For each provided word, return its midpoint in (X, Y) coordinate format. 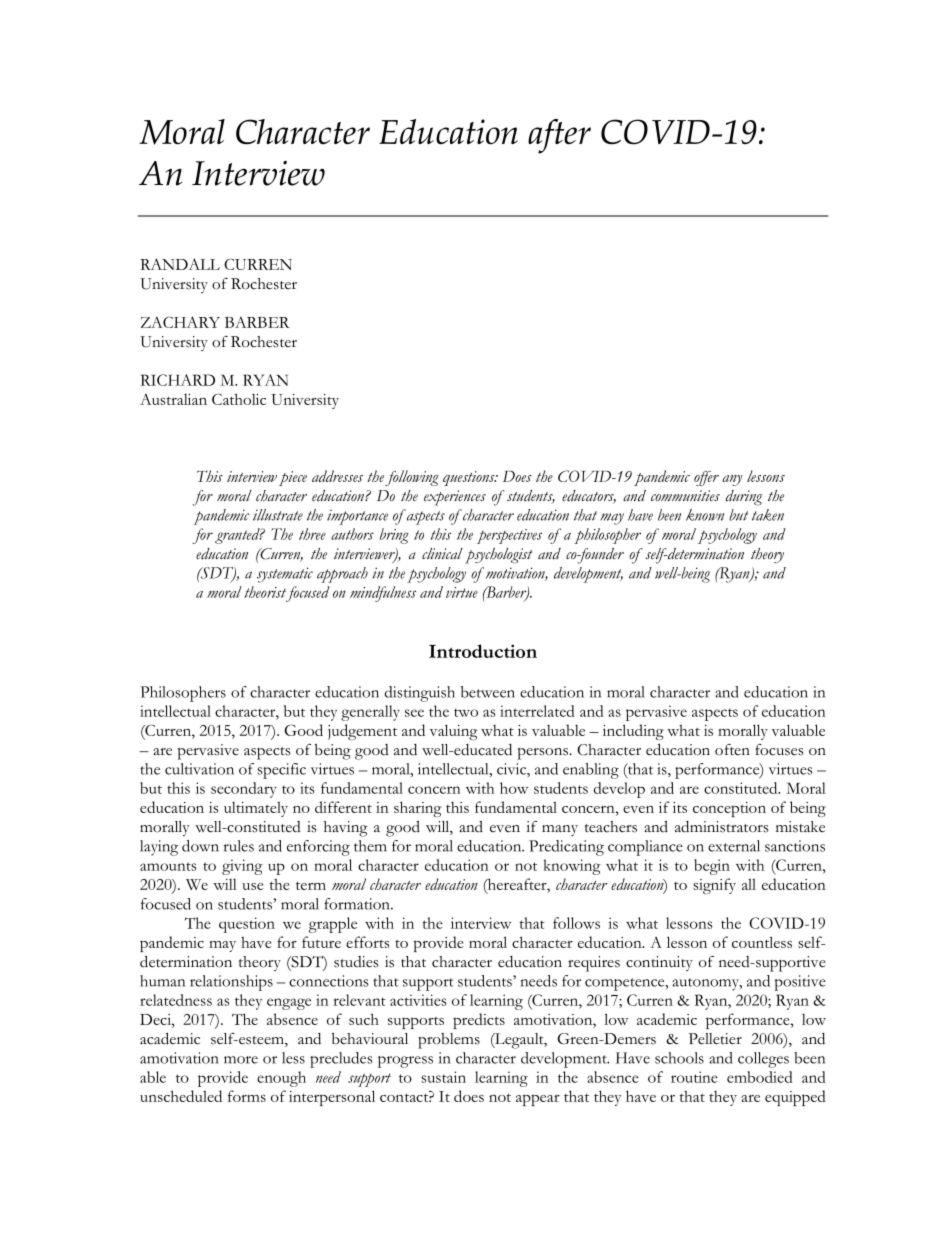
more (241, 1060)
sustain (443, 1077)
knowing (572, 867)
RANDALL (180, 264)
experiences (455, 498)
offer (706, 478)
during (744, 498)
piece (293, 478)
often (732, 750)
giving (242, 867)
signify (714, 886)
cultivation (199, 769)
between (488, 692)
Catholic (239, 399)
